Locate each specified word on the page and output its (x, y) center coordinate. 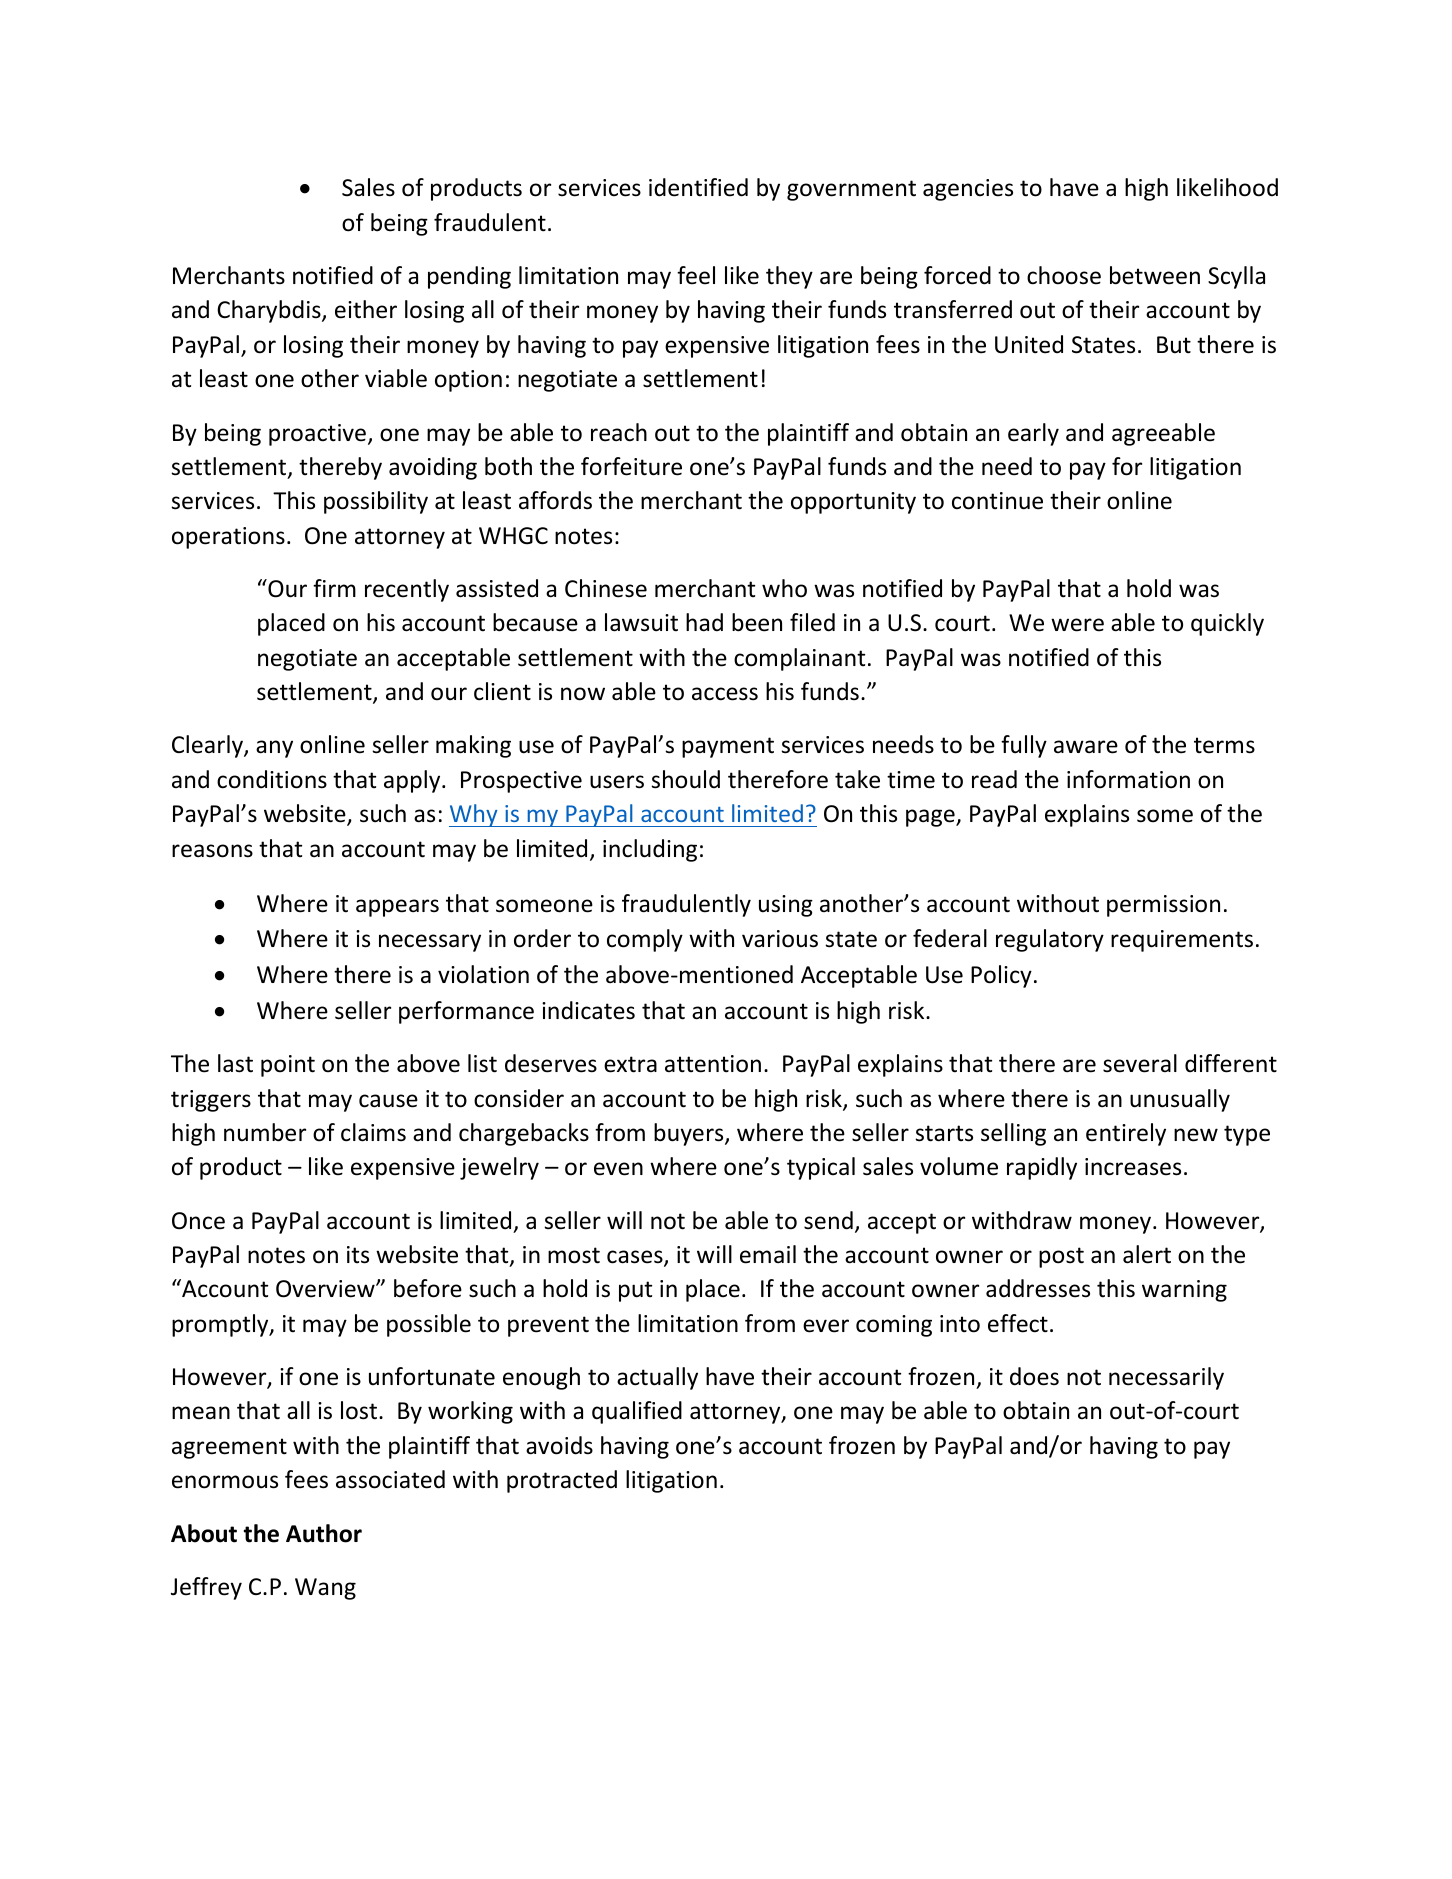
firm (334, 588)
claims (373, 1132)
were (1077, 625)
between (1155, 275)
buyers (690, 1134)
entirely (1126, 1134)
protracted (562, 1481)
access (725, 694)
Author (324, 1533)
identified (698, 187)
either (366, 309)
